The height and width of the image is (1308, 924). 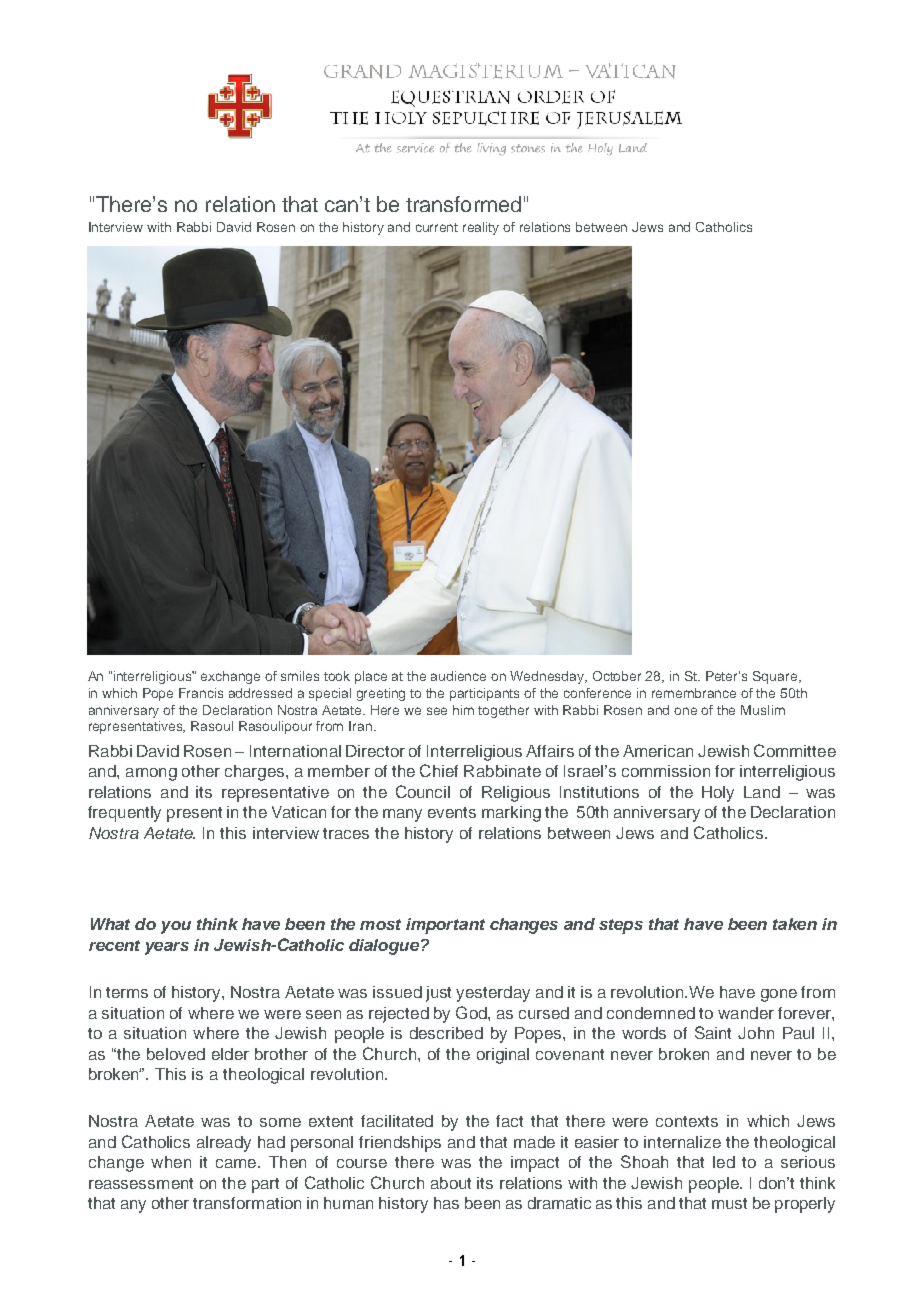 What do you see at coordinates (694, 693) in the image?
I see `remembrance` at bounding box center [694, 693].
